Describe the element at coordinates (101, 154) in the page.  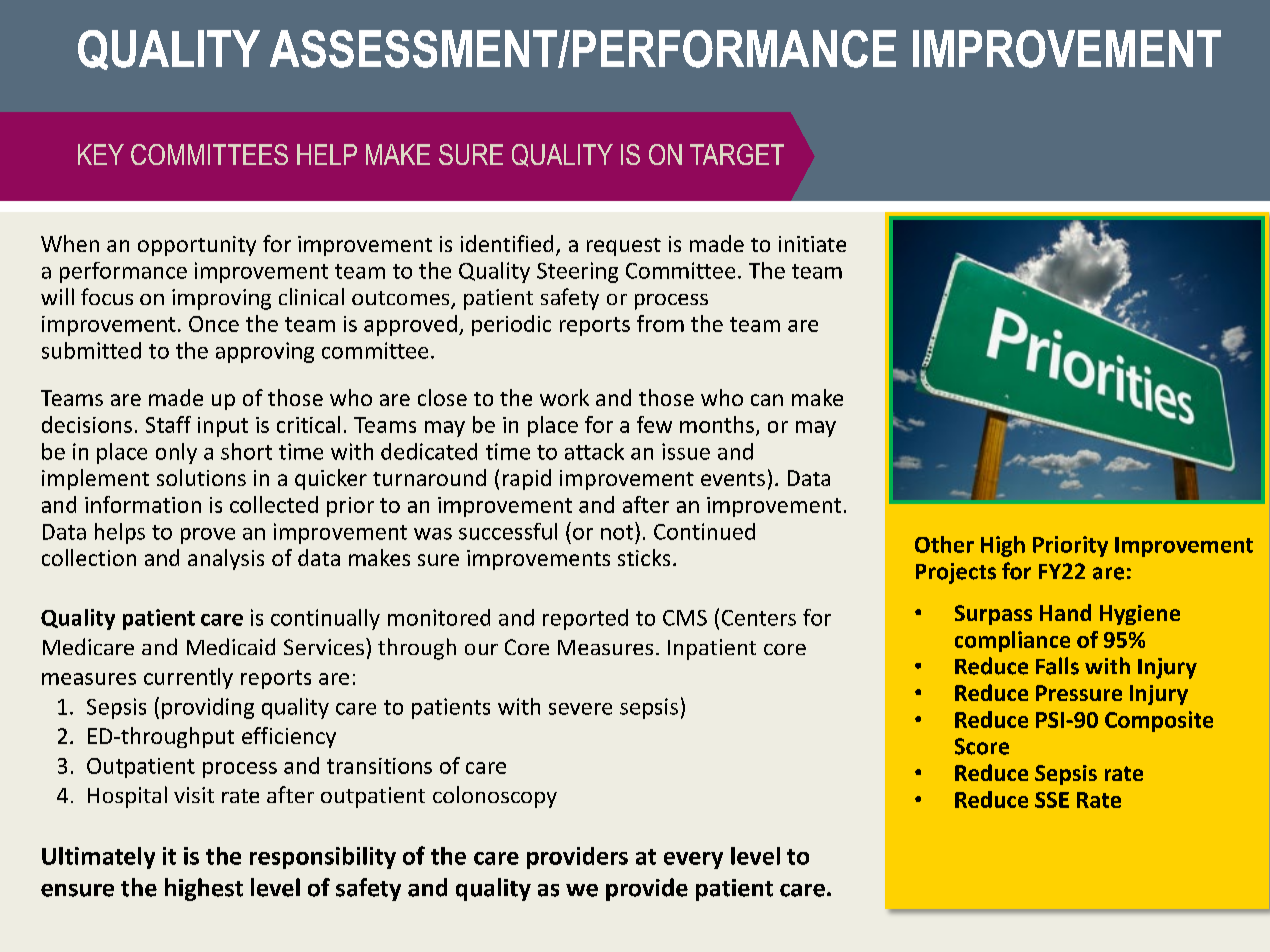
I see `KEY` at that location.
